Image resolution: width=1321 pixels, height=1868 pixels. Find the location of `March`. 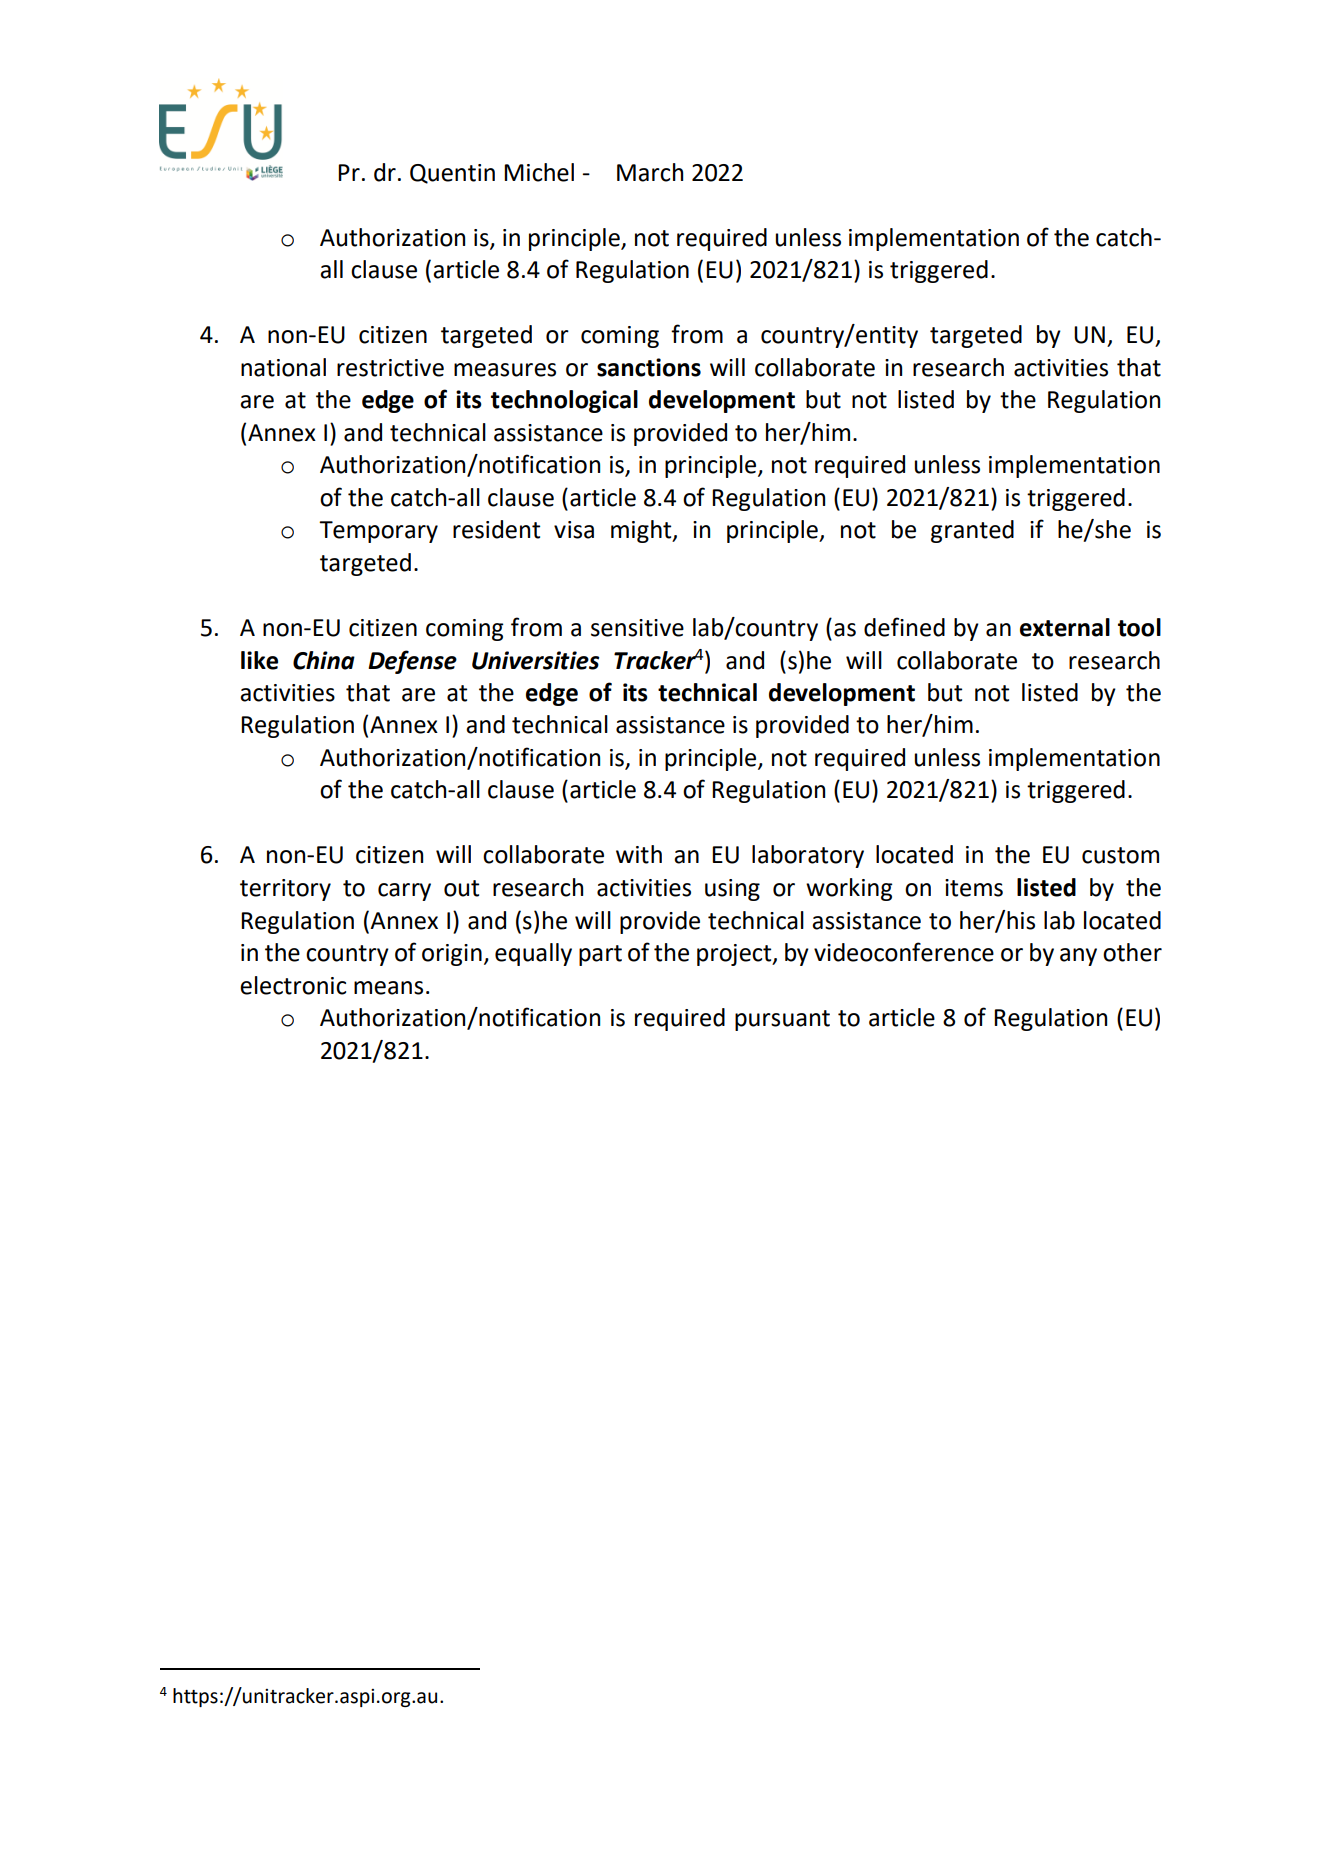

March is located at coordinates (650, 172).
